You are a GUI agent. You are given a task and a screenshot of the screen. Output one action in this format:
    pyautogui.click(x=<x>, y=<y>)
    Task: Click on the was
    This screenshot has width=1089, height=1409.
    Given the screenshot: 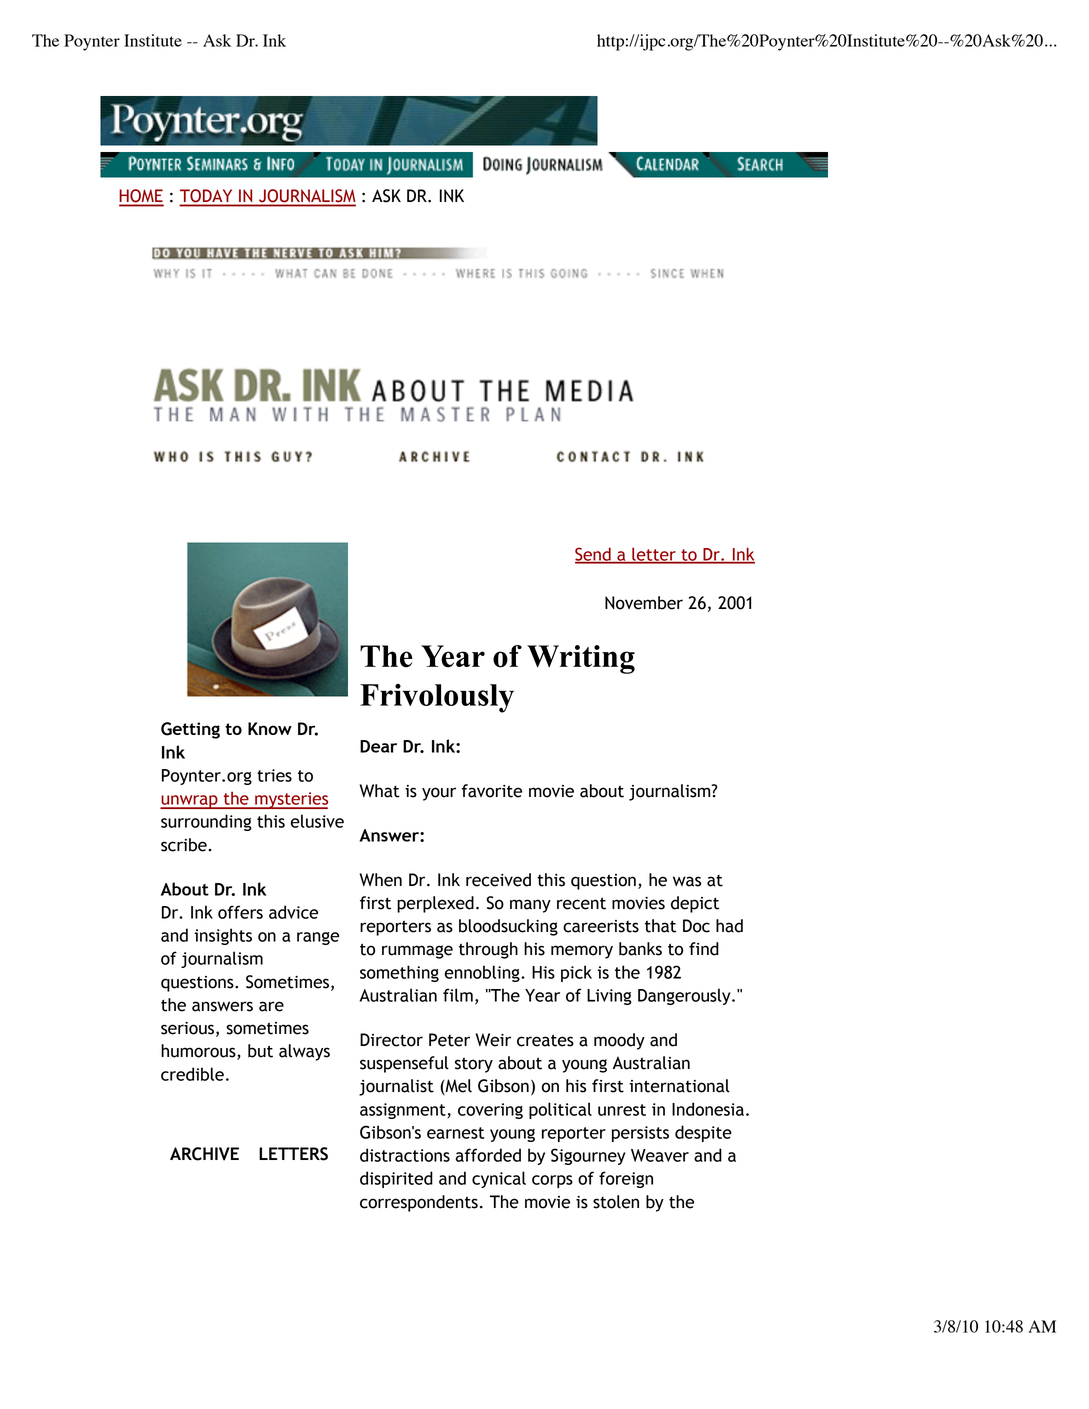 What is the action you would take?
    pyautogui.click(x=687, y=881)
